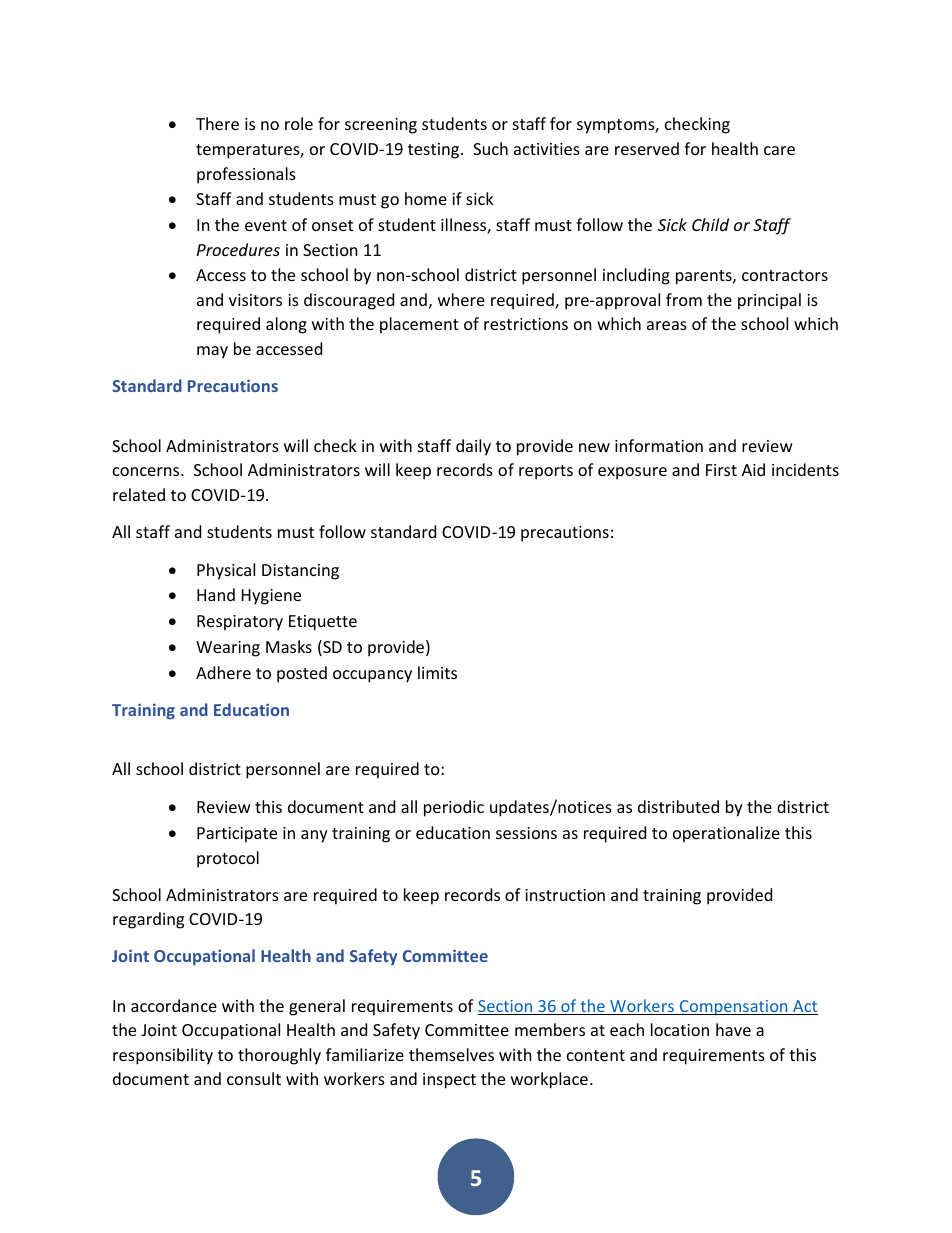 Image resolution: width=952 pixels, height=1233 pixels. What do you see at coordinates (721, 470) in the screenshot?
I see `First` at bounding box center [721, 470].
